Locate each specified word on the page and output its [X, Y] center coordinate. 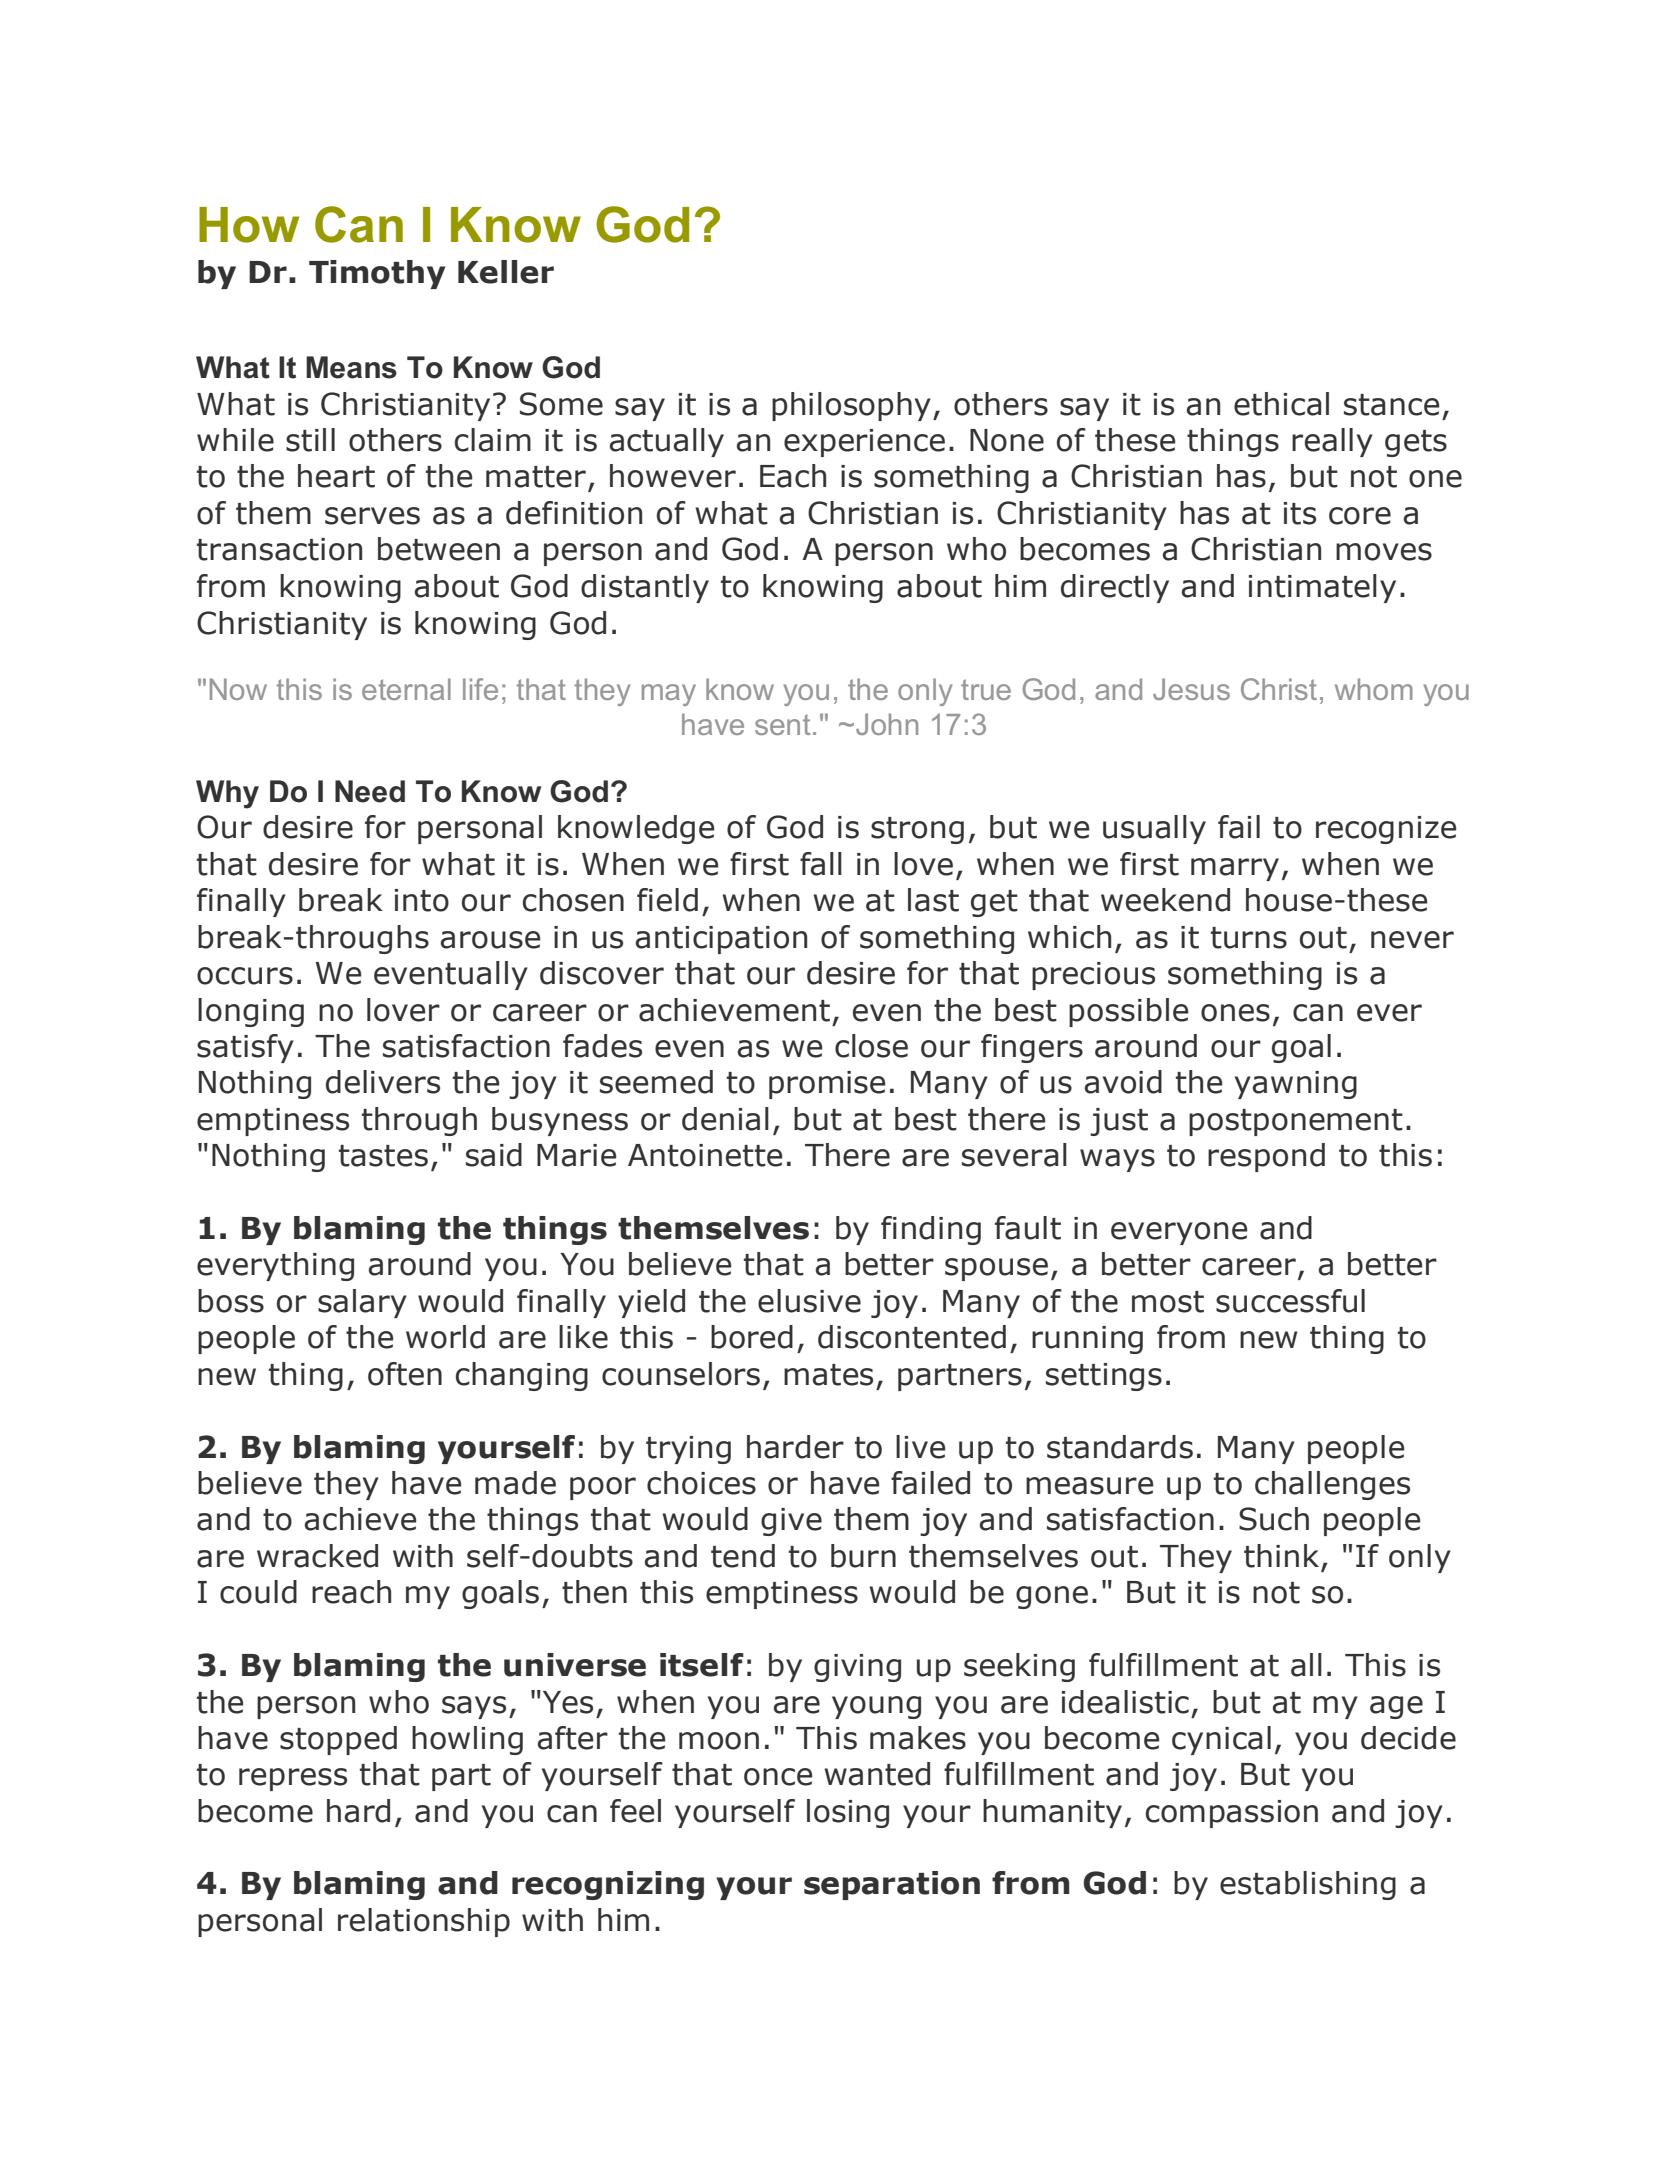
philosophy [851, 406]
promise [827, 1085]
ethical [1281, 404]
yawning [1296, 1085]
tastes [383, 1156]
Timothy [377, 274]
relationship [424, 1922]
